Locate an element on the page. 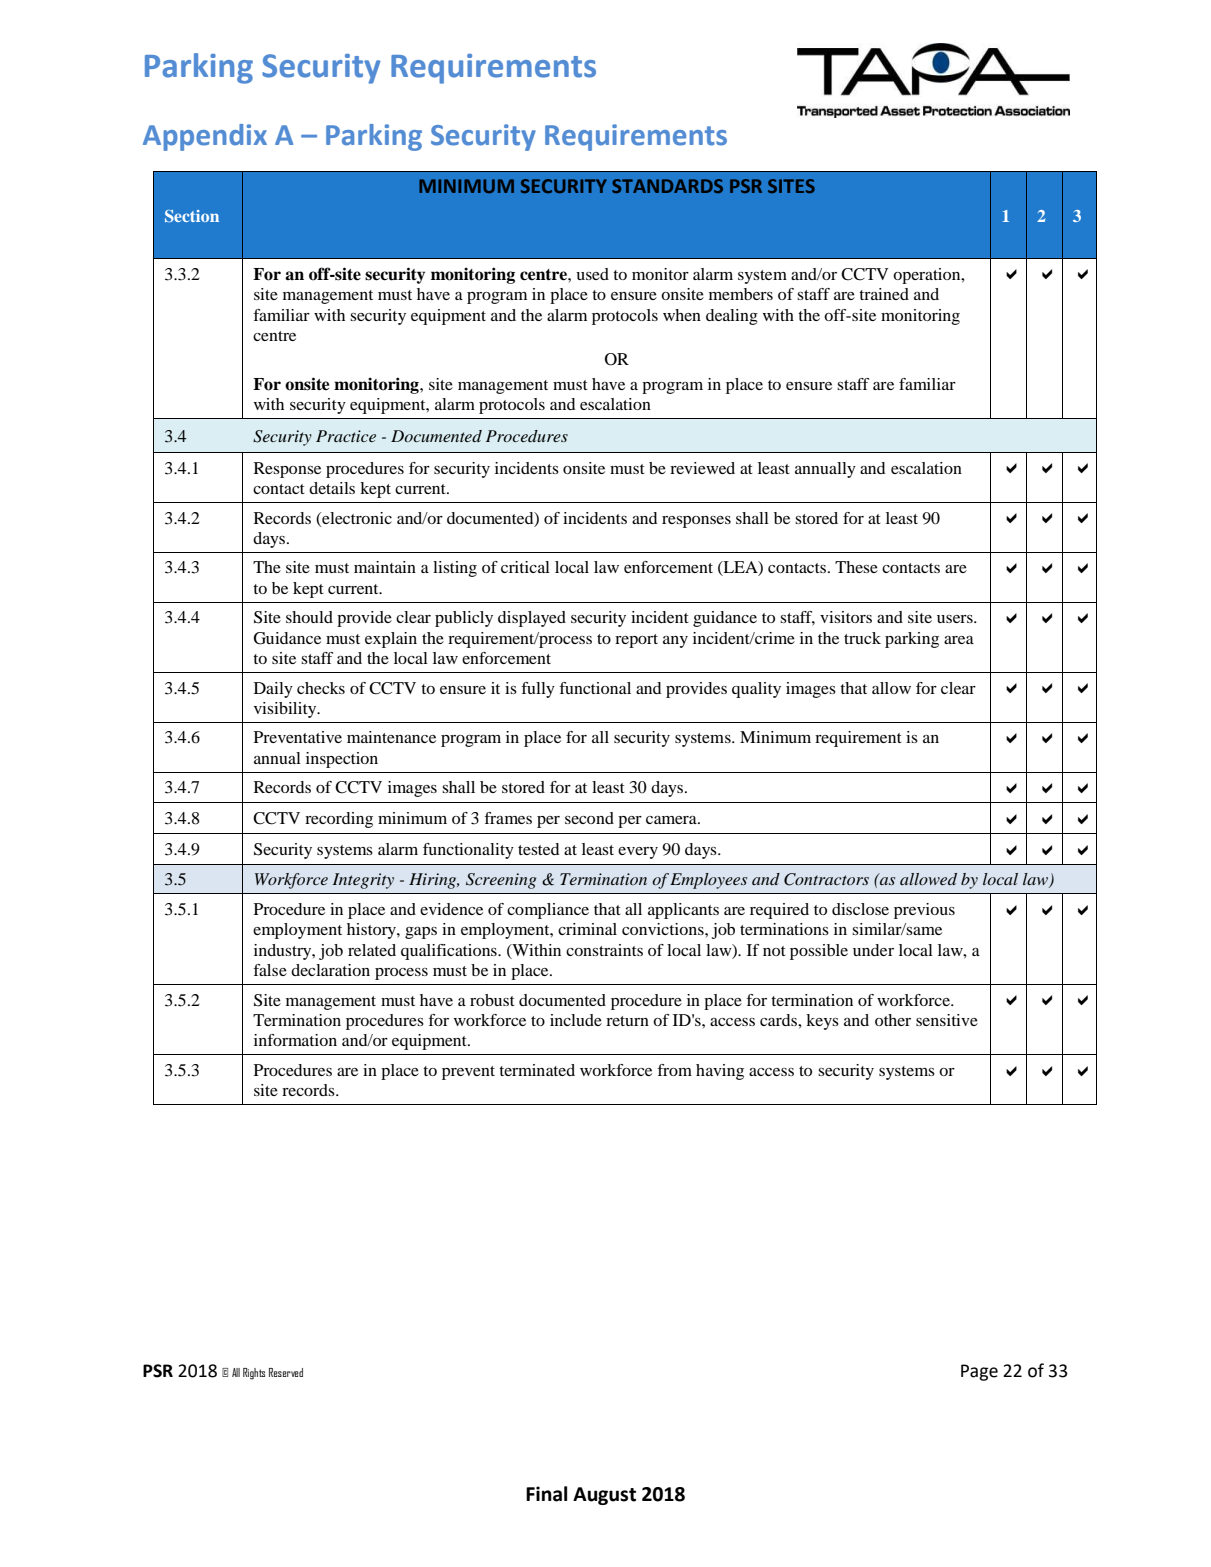 The image size is (1211, 1567). second is located at coordinates (589, 818).
